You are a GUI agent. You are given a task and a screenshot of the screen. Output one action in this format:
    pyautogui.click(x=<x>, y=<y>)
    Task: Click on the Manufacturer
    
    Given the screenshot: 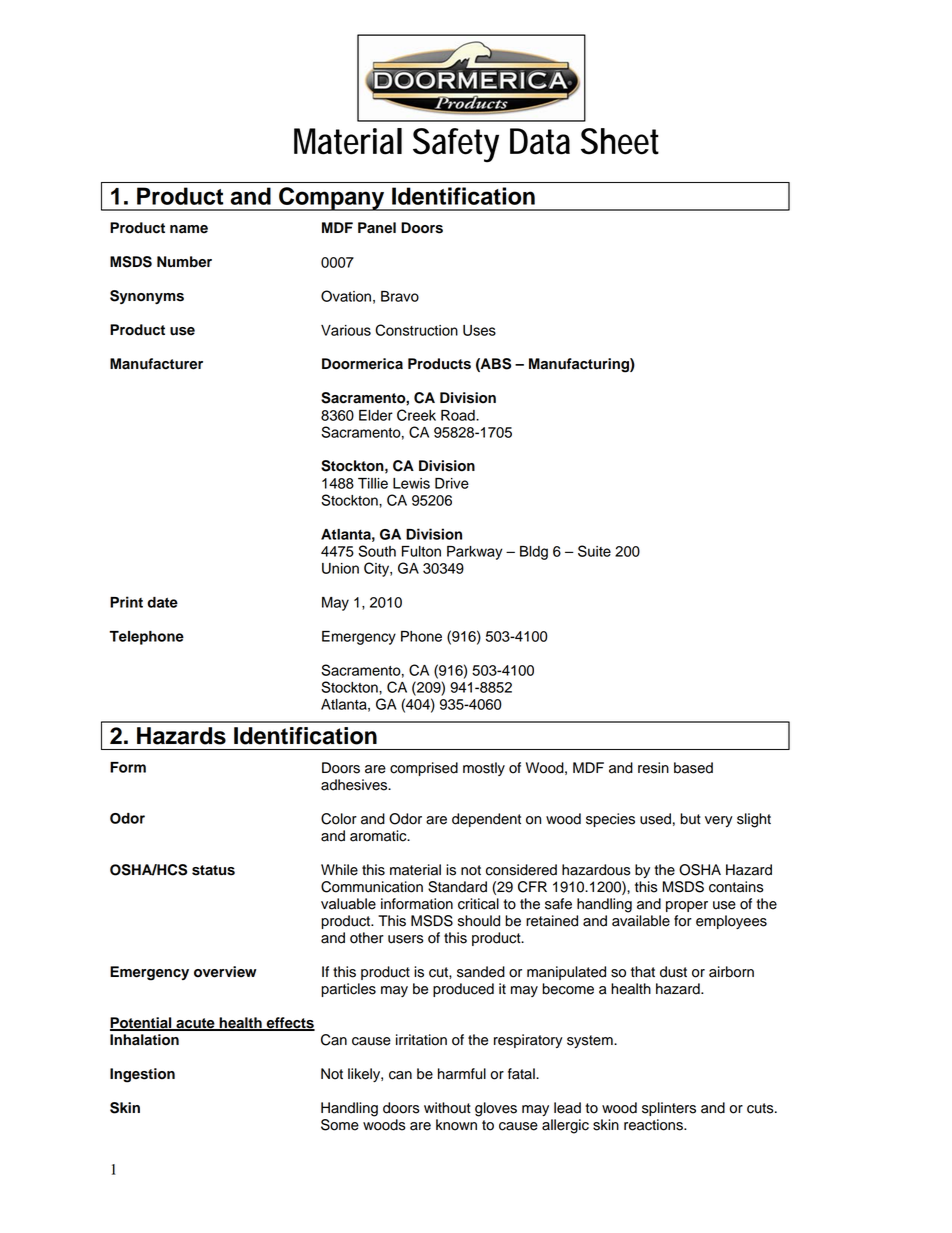 What is the action you would take?
    pyautogui.click(x=156, y=364)
